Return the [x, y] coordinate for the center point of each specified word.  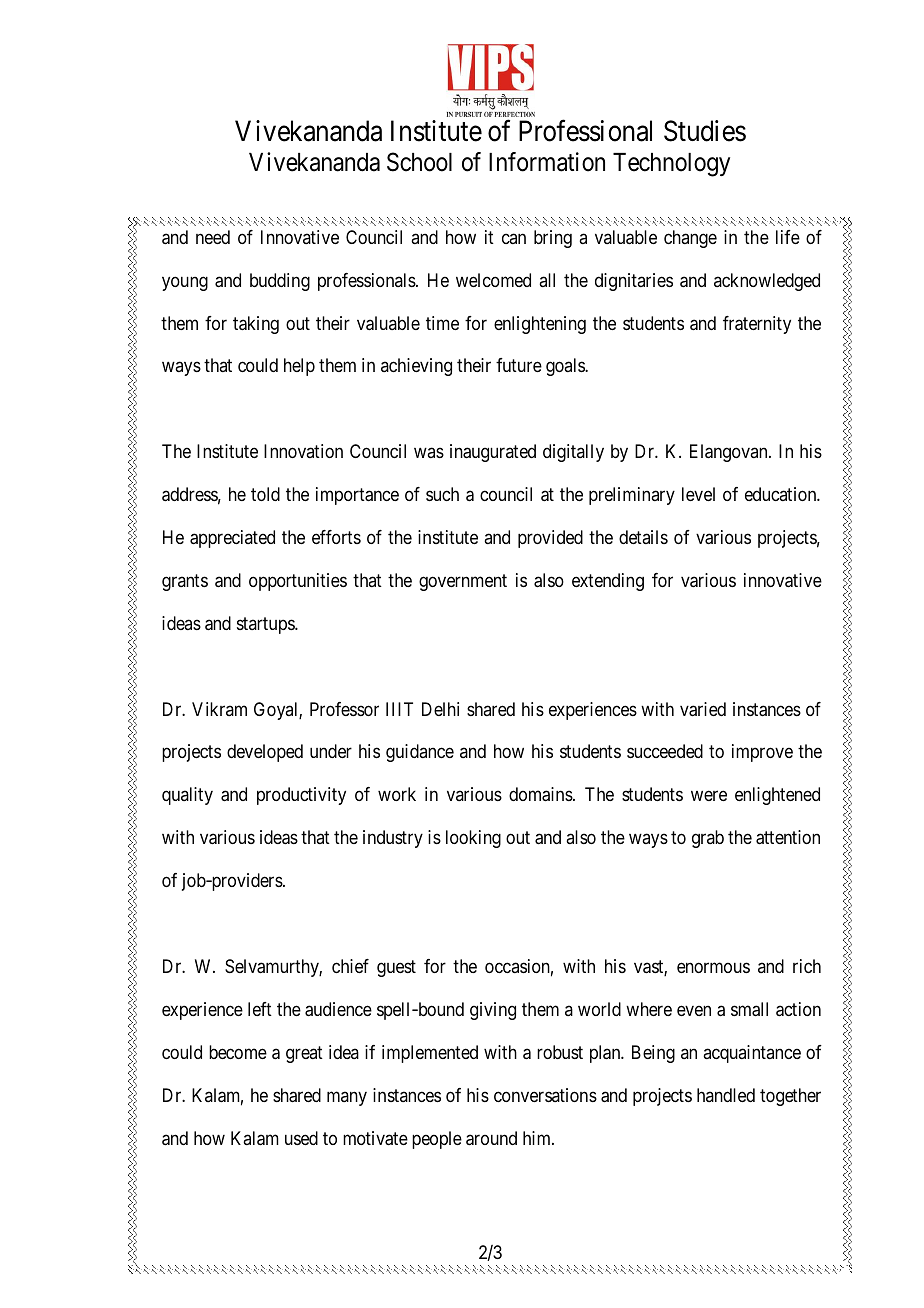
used [301, 1138]
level [698, 494]
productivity [301, 796]
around [491, 1138]
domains [541, 794]
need [213, 237]
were [709, 796]
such [442, 494]
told [265, 494]
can [514, 238]
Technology [671, 165]
